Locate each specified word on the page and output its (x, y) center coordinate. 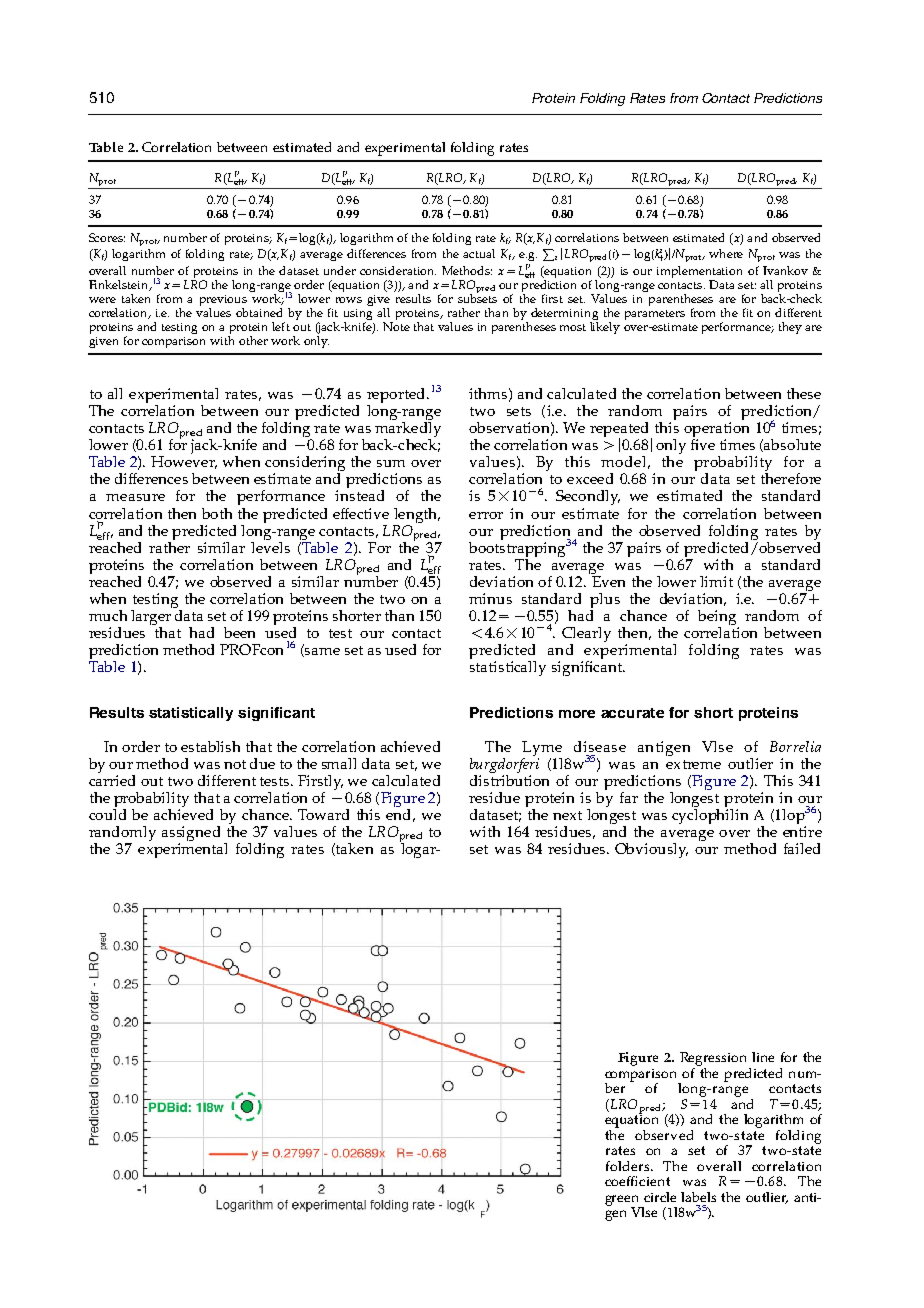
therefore (791, 478)
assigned (191, 835)
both (217, 513)
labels (698, 1197)
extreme (693, 764)
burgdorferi (504, 764)
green (623, 1201)
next (567, 815)
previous (223, 302)
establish (210, 746)
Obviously (651, 850)
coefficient (637, 1181)
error (486, 515)
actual (479, 253)
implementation (699, 273)
